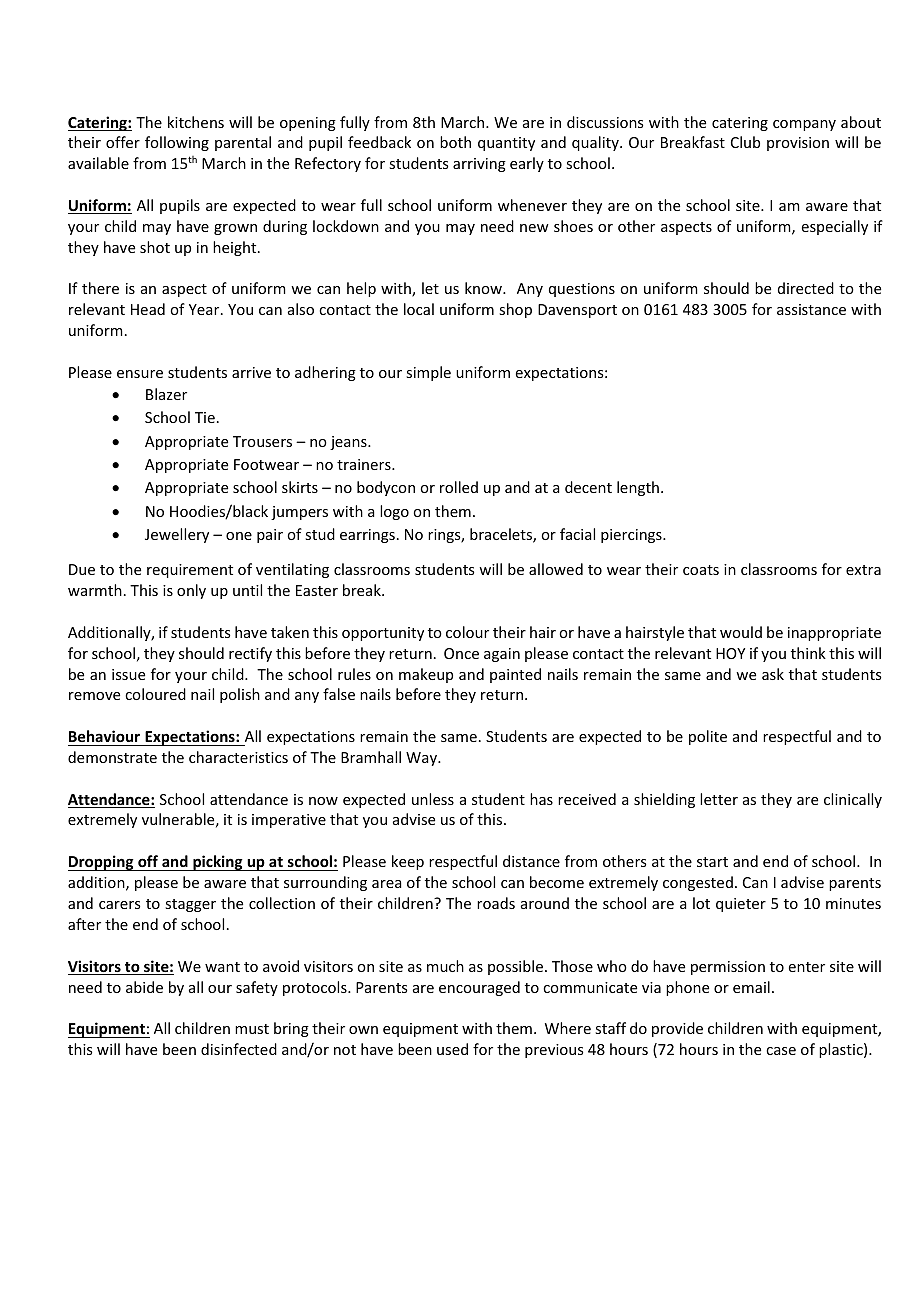  I want to click on allowed, so click(556, 569).
